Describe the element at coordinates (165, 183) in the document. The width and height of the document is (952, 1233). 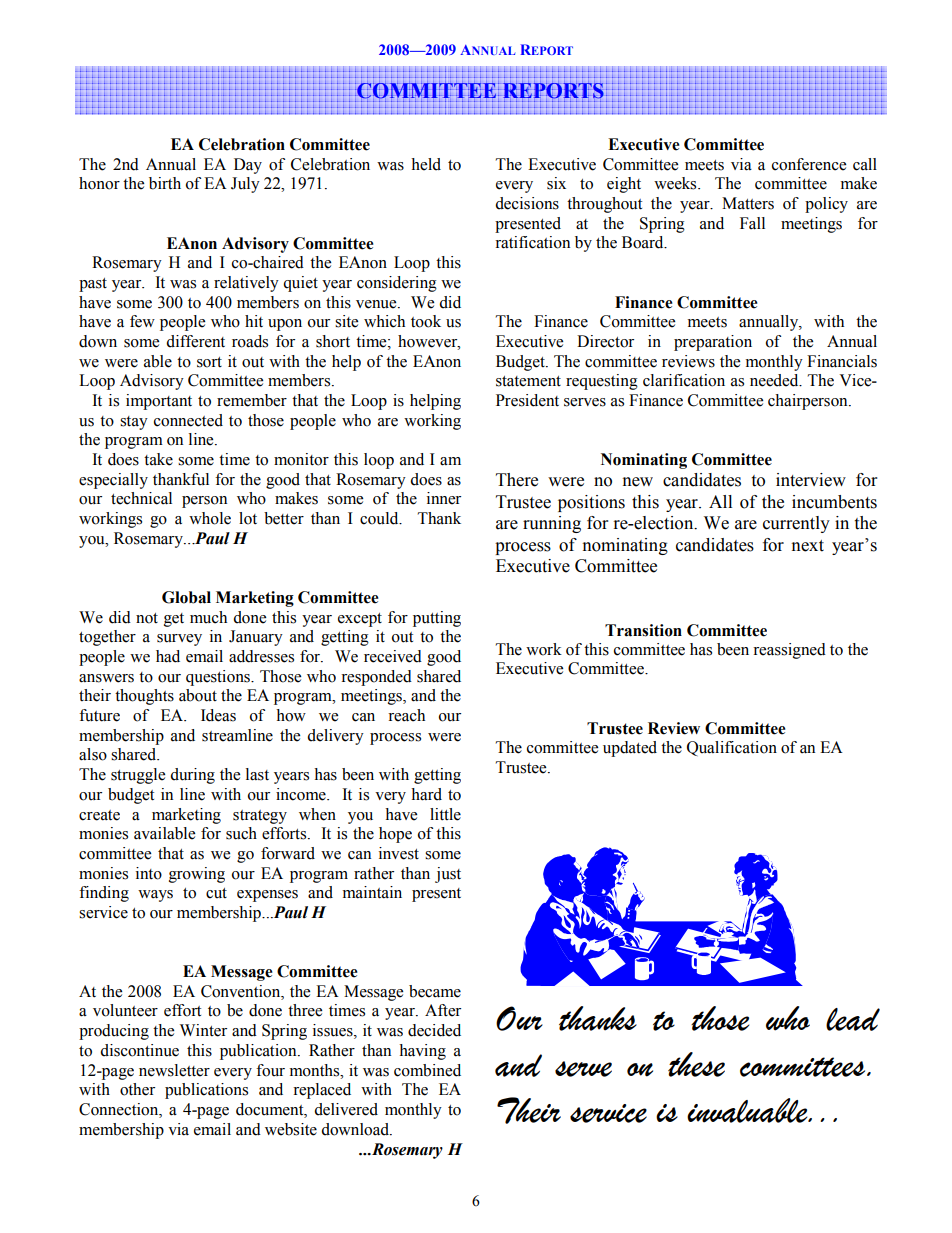
I see `birth` at that location.
